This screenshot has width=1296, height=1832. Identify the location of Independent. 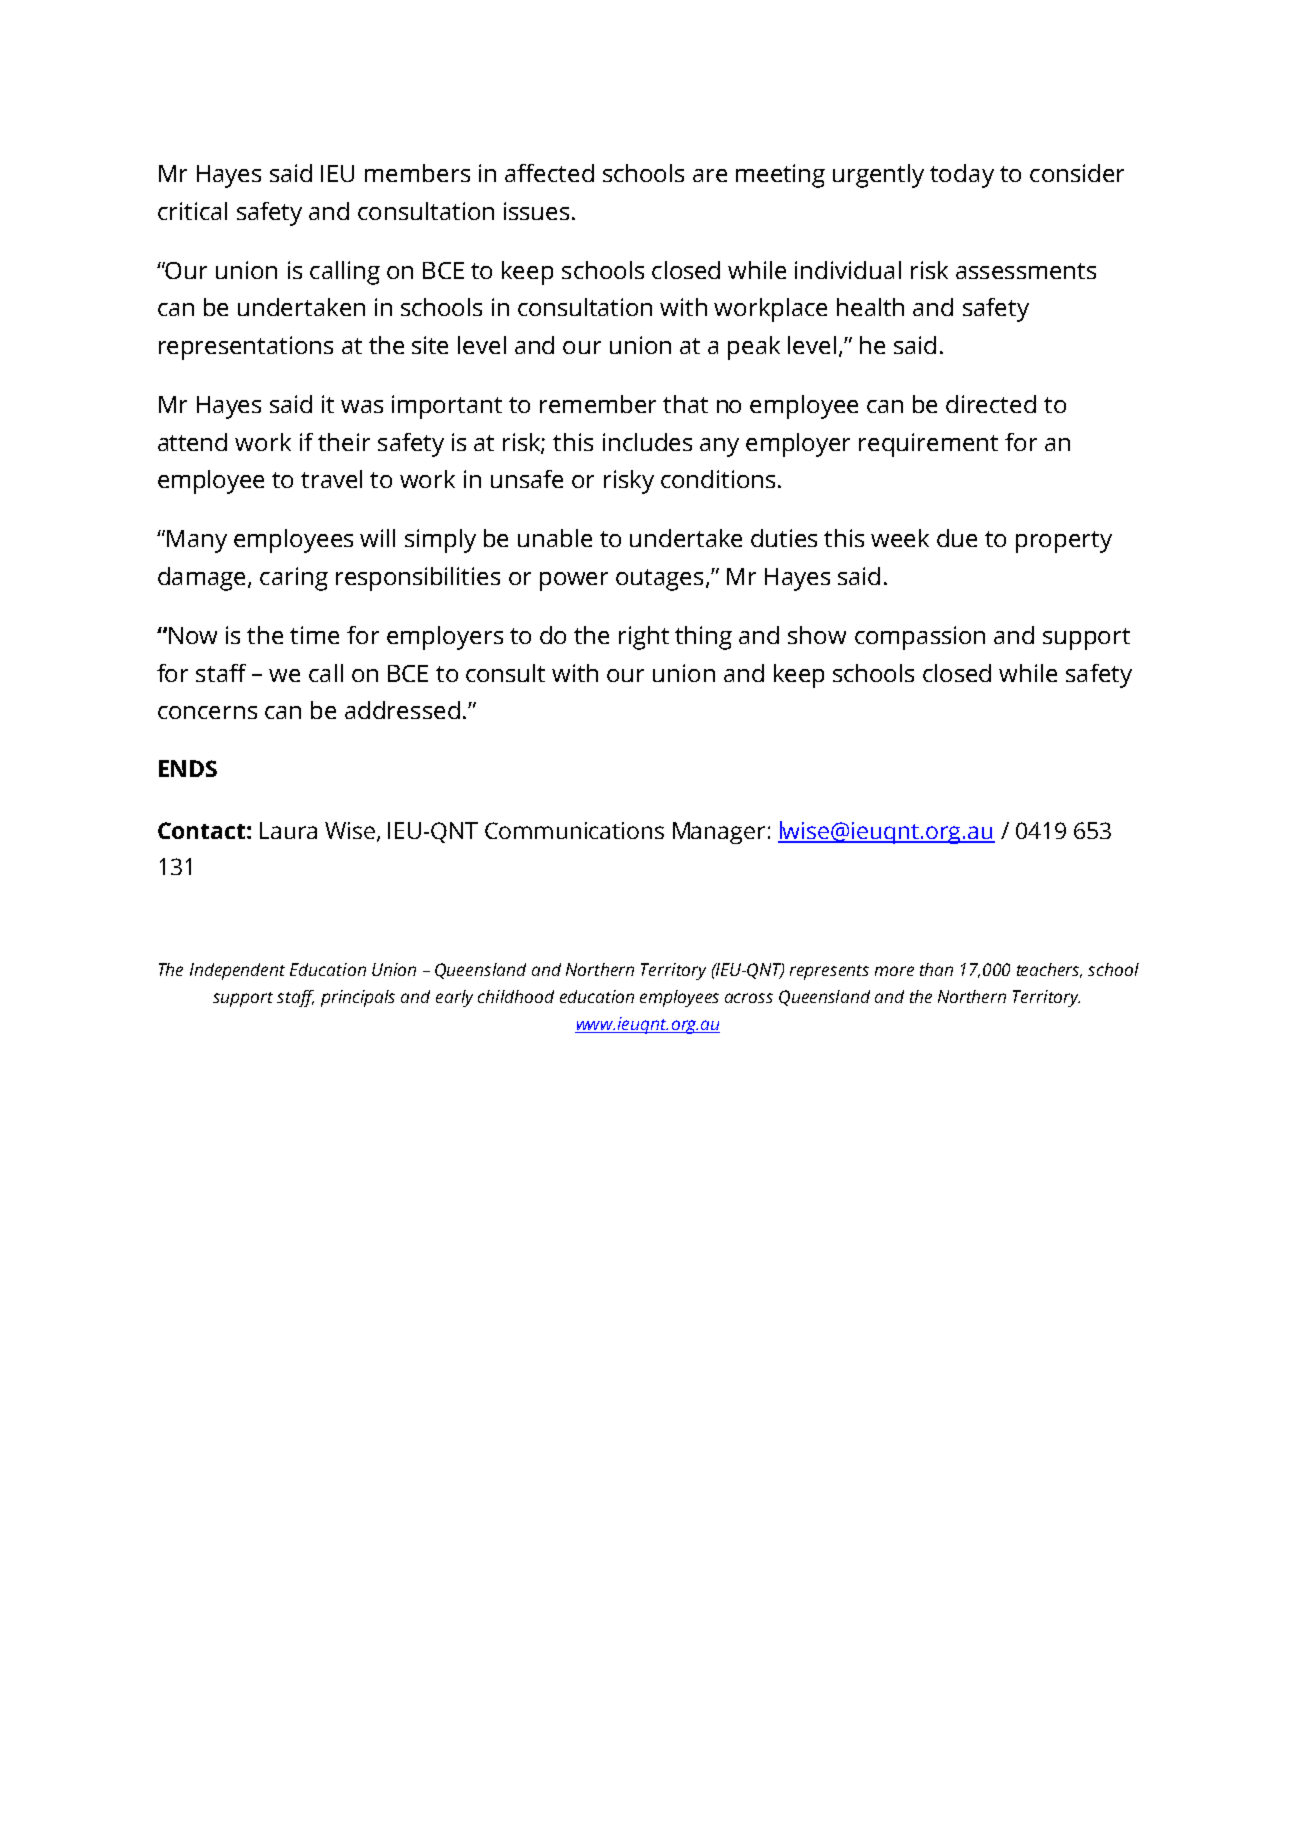
(237, 971).
